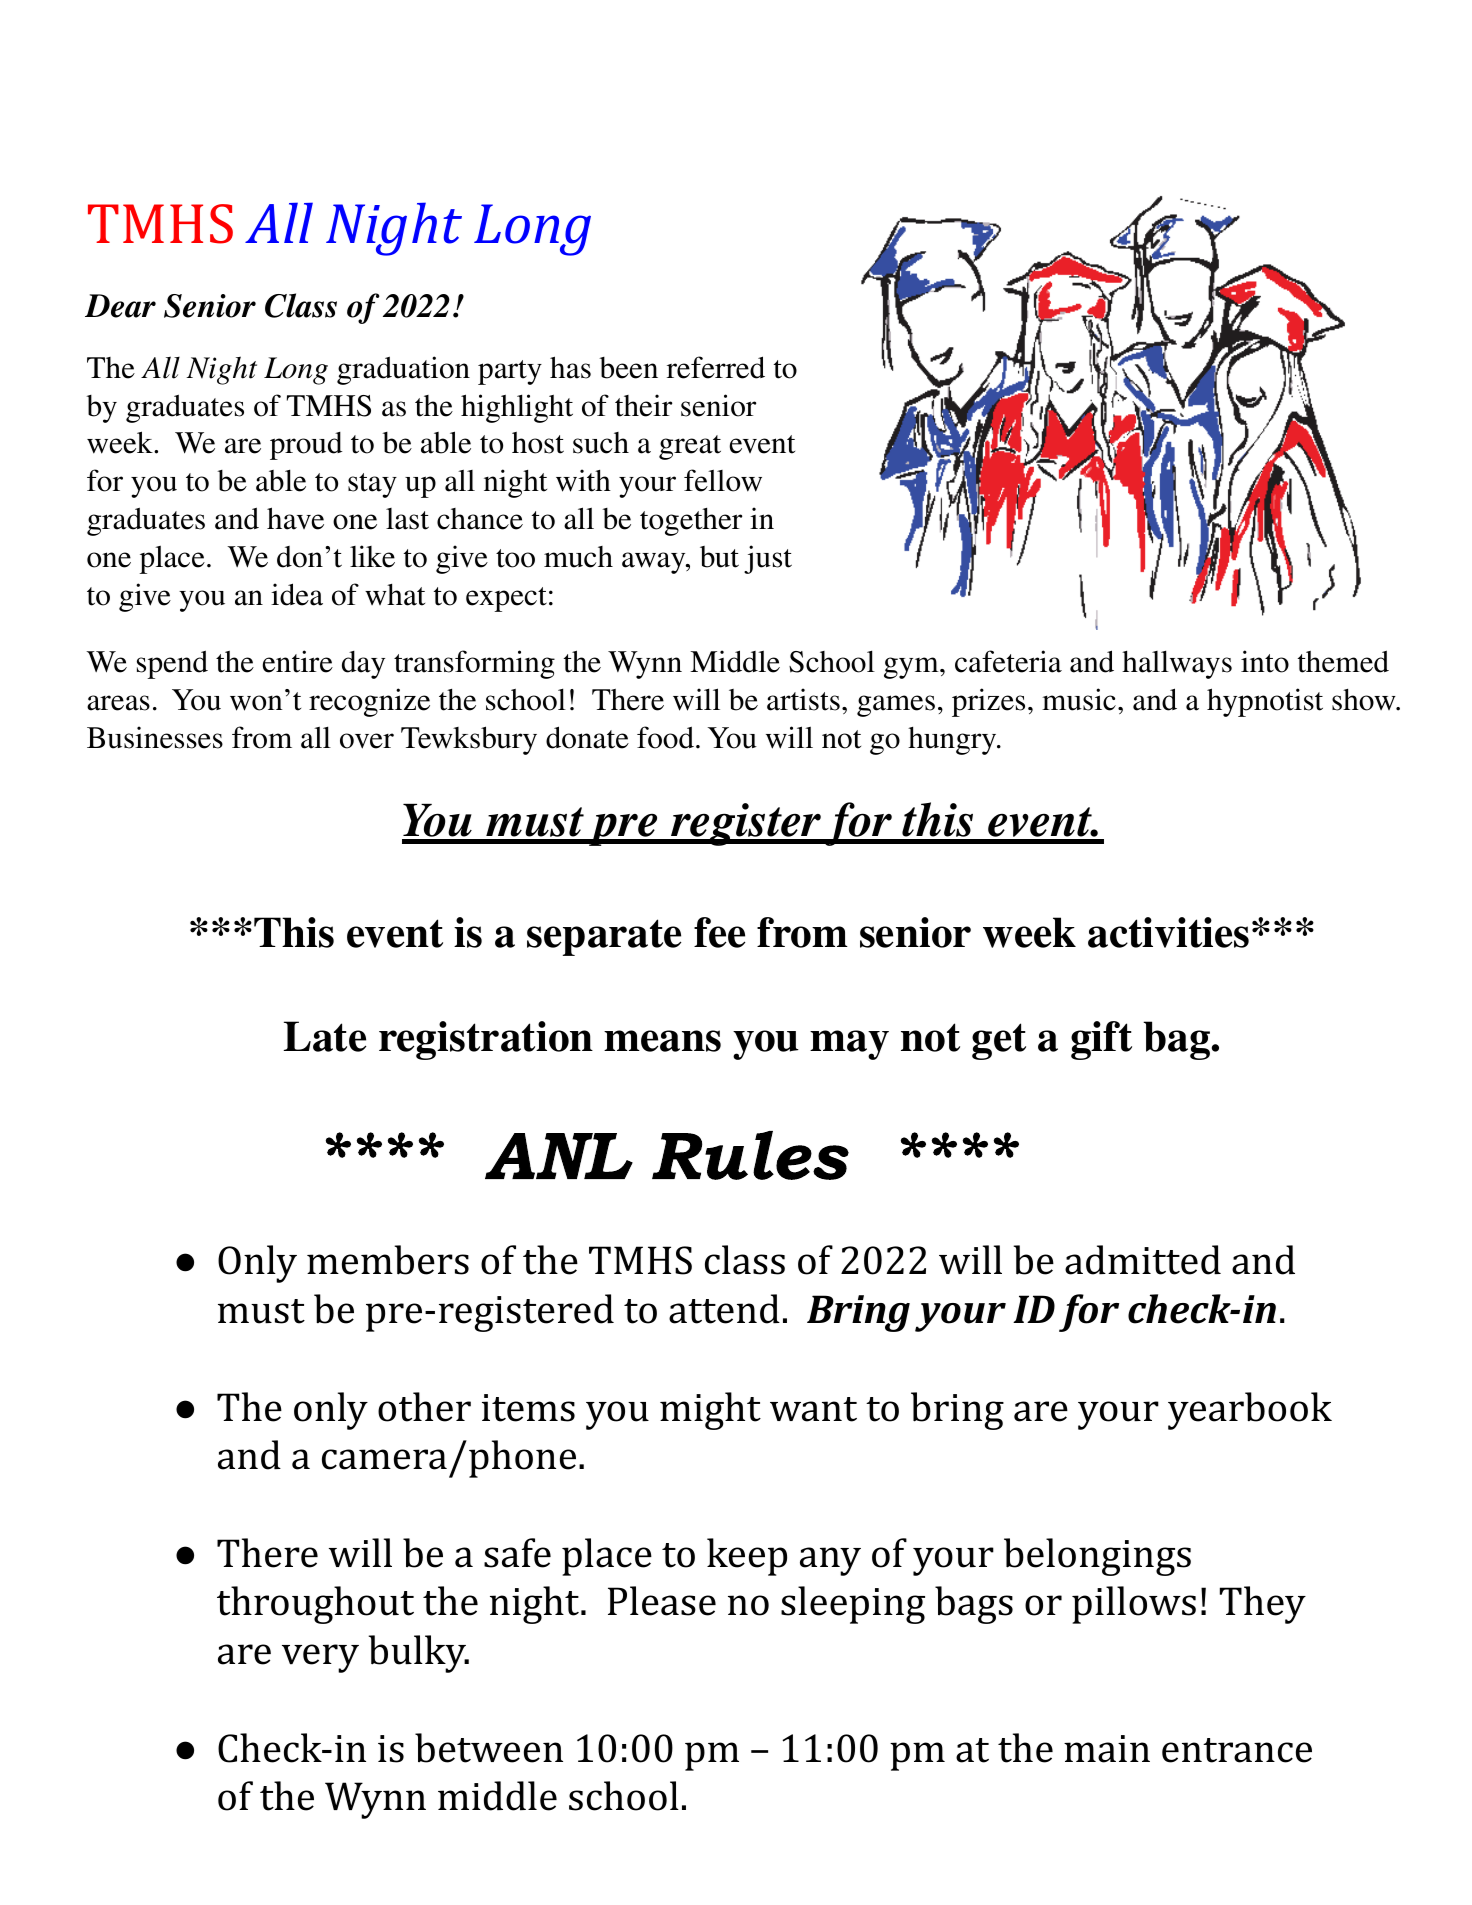  Describe the element at coordinates (1250, 1411) in the screenshot. I see `yearbook` at that location.
